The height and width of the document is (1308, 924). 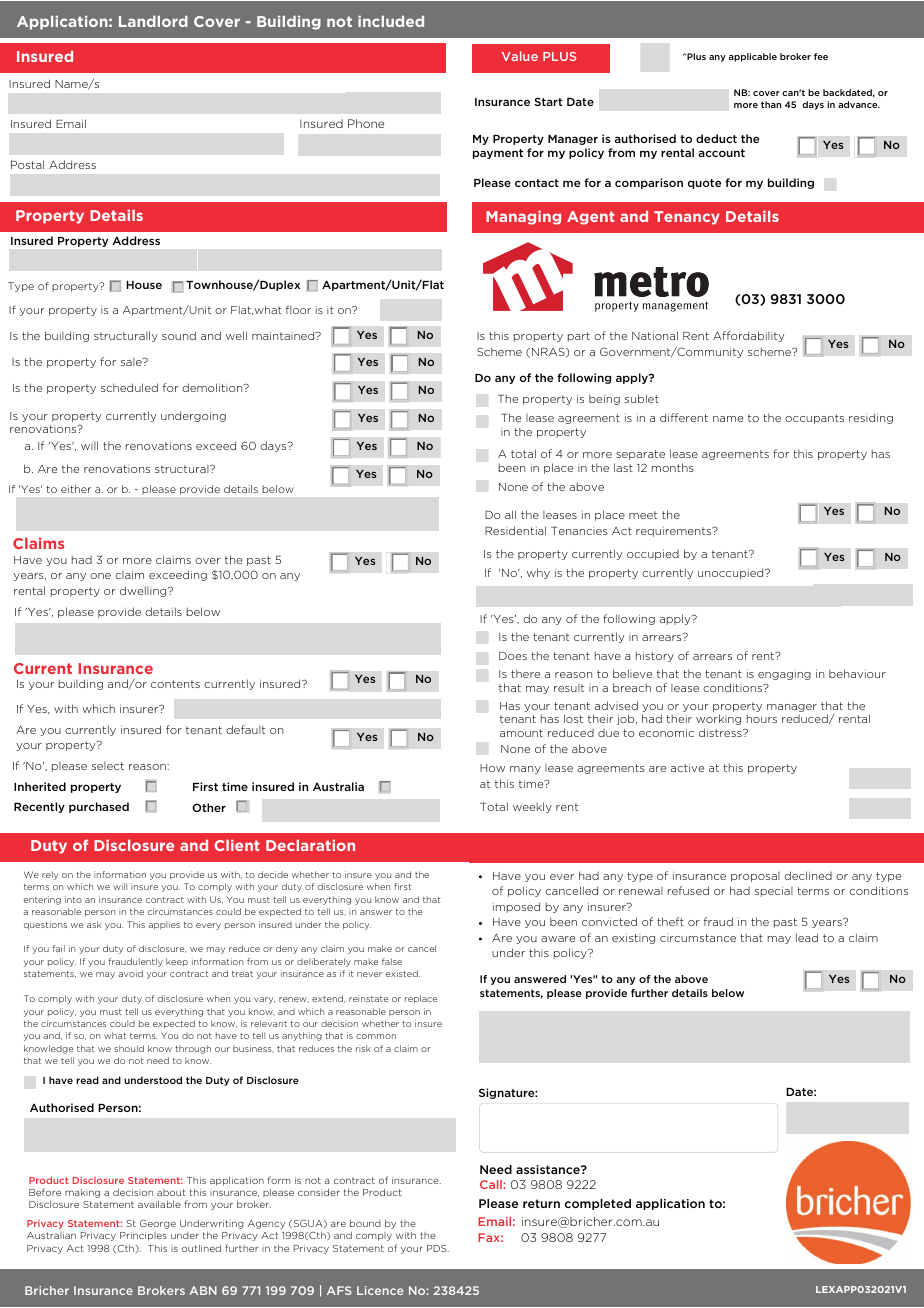 What do you see at coordinates (438, 1248) in the document?
I see `PDS` at bounding box center [438, 1248].
